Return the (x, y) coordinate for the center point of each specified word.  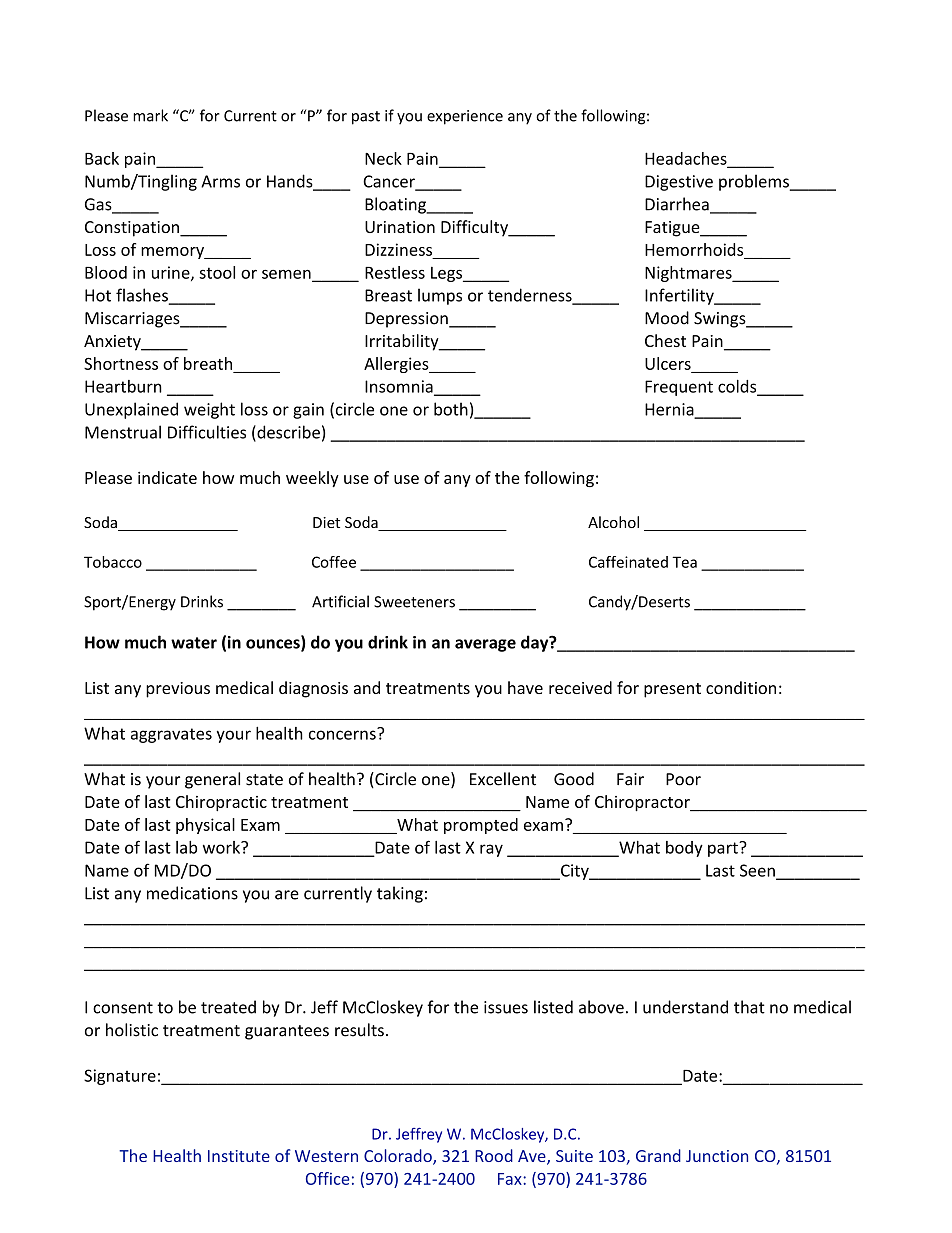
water (194, 643)
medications (192, 893)
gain (308, 411)
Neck (383, 158)
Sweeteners (414, 602)
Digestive (679, 183)
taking (400, 894)
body (684, 849)
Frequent (679, 388)
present (672, 690)
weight (209, 410)
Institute (239, 1156)
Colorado (399, 1157)
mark (150, 115)
